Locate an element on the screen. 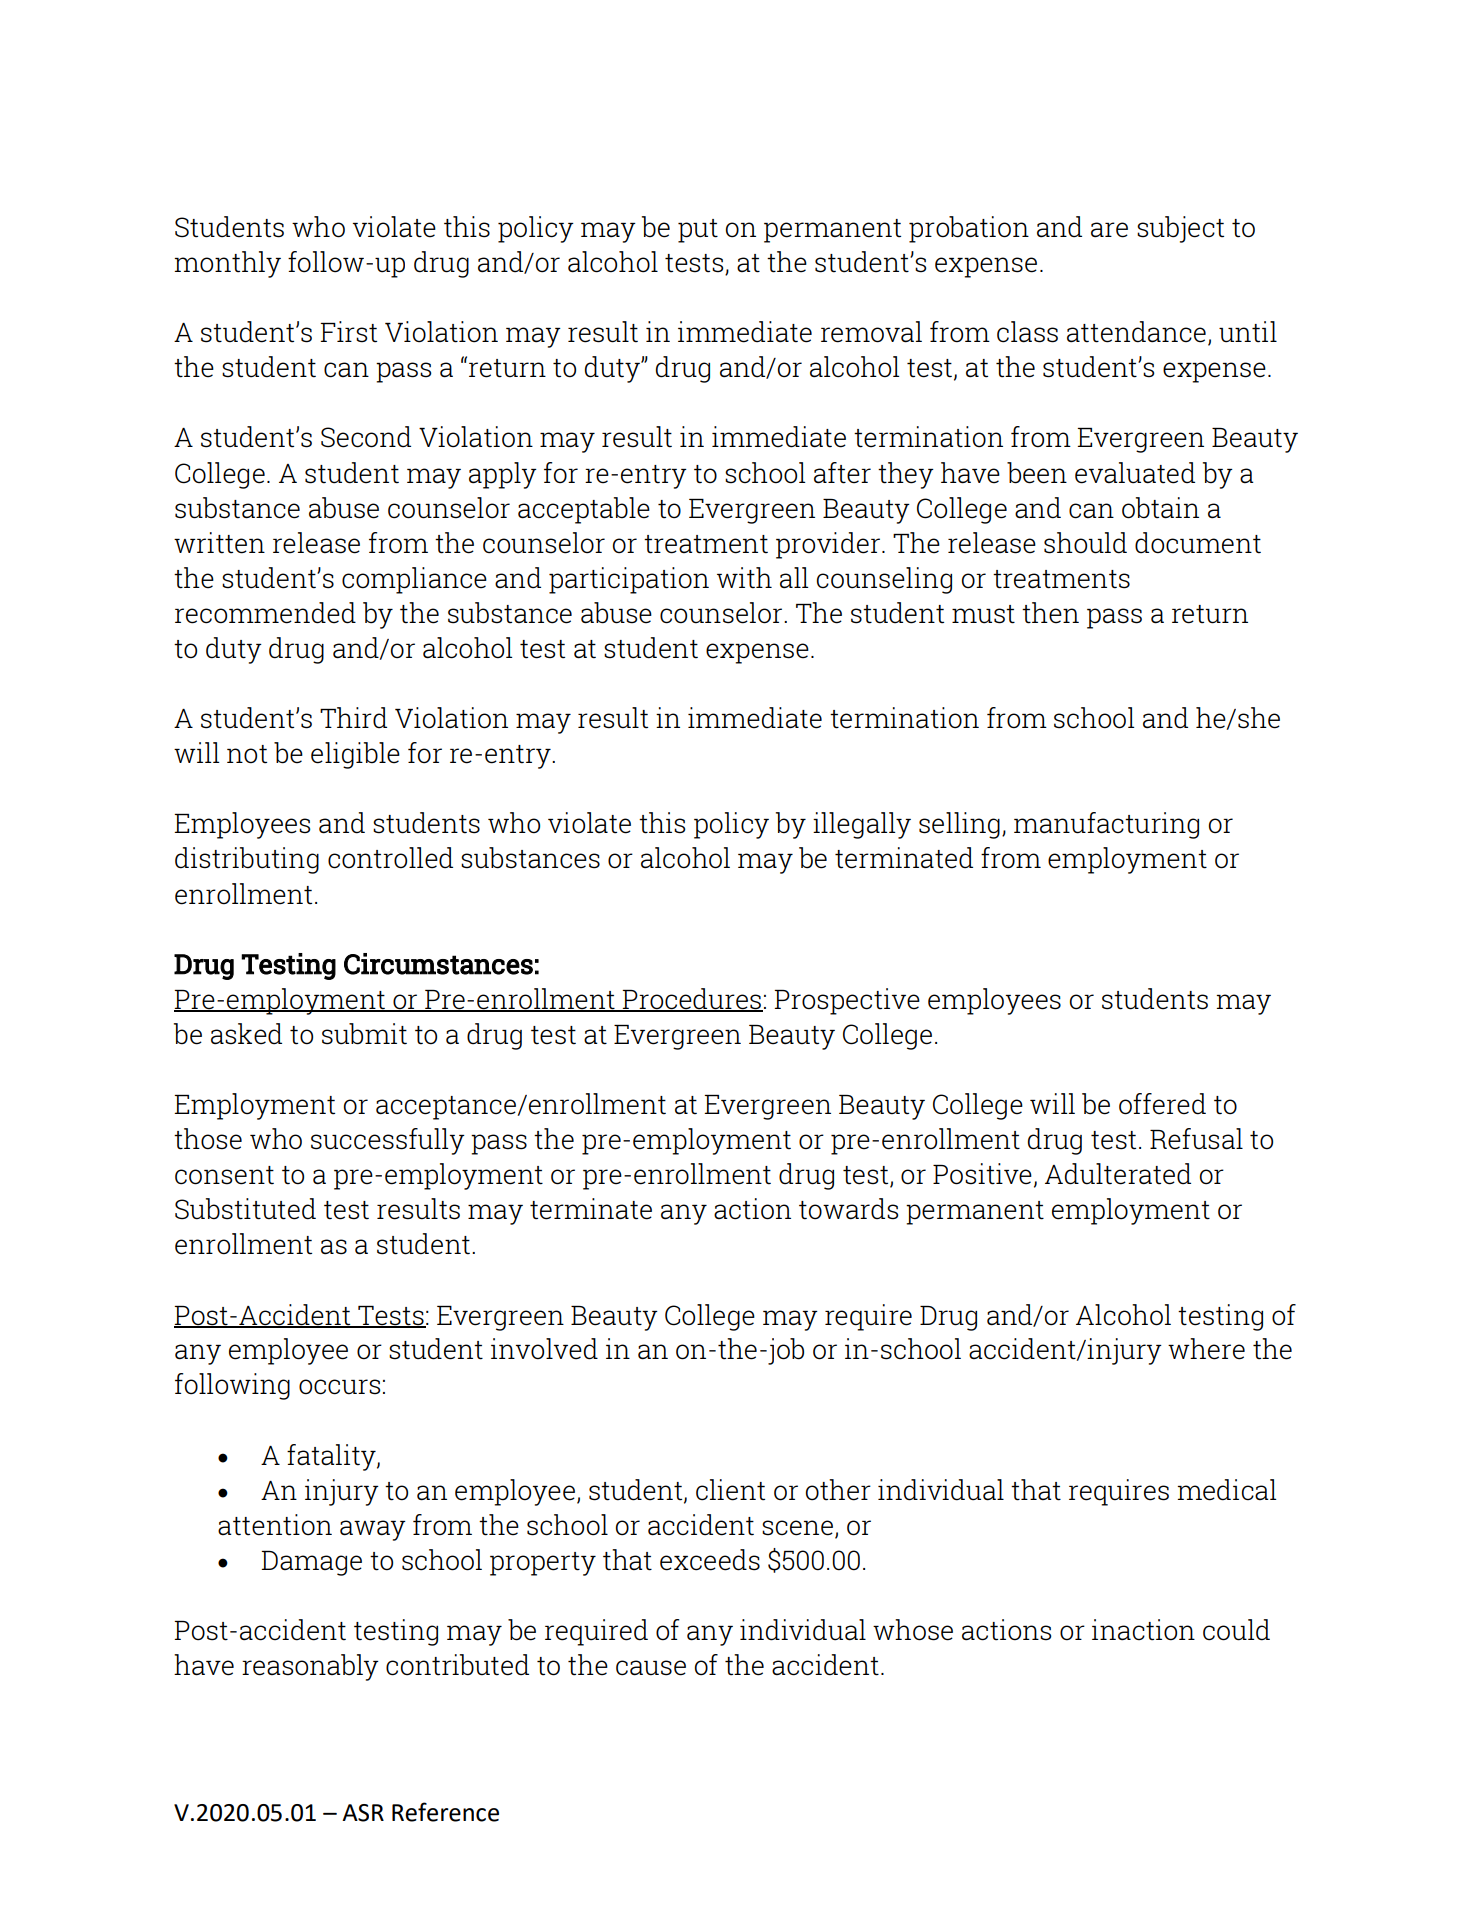 This screenshot has height=1915, width=1480. are is located at coordinates (1109, 230).
